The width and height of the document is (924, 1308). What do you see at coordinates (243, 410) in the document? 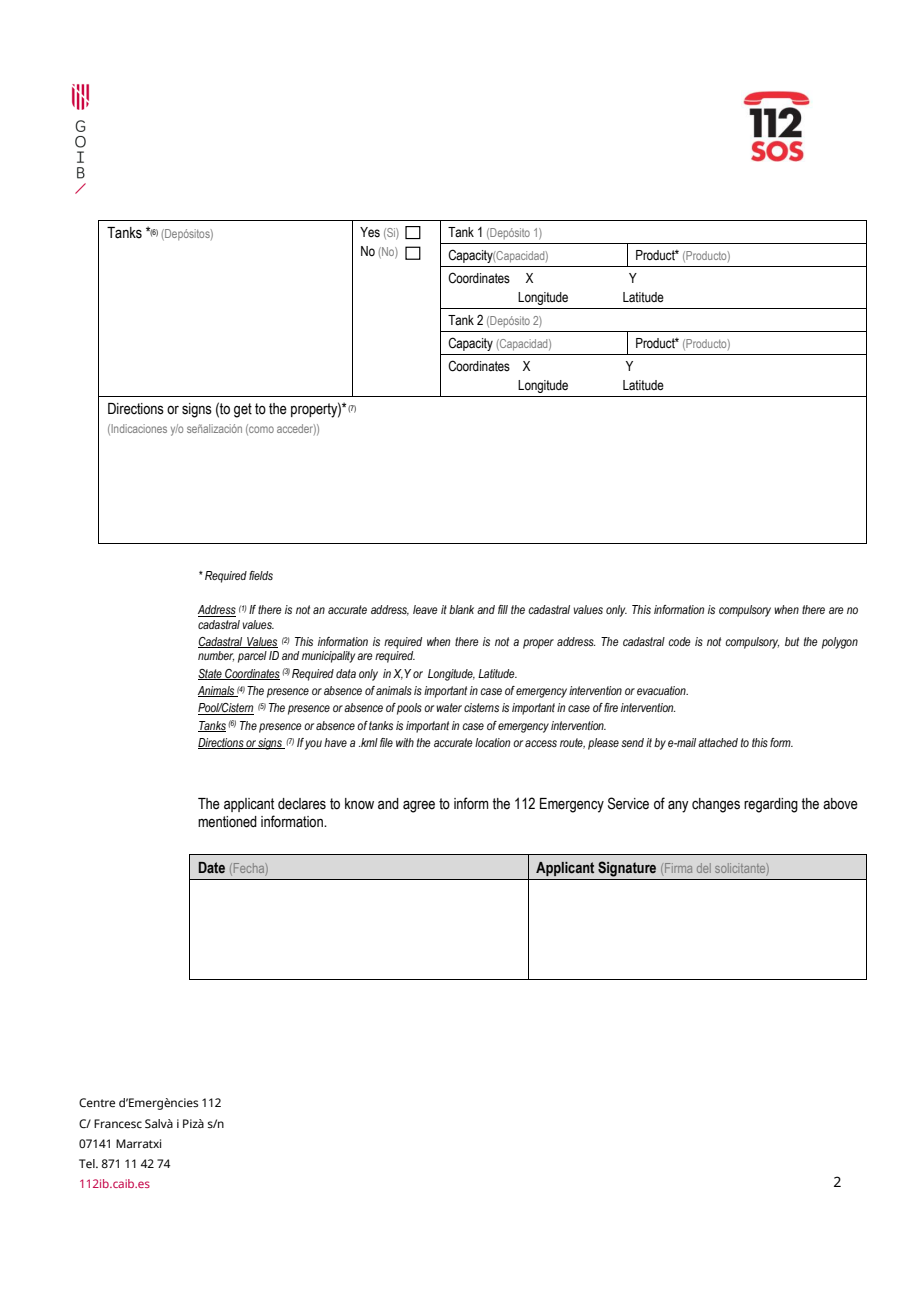
I see `get` at bounding box center [243, 410].
